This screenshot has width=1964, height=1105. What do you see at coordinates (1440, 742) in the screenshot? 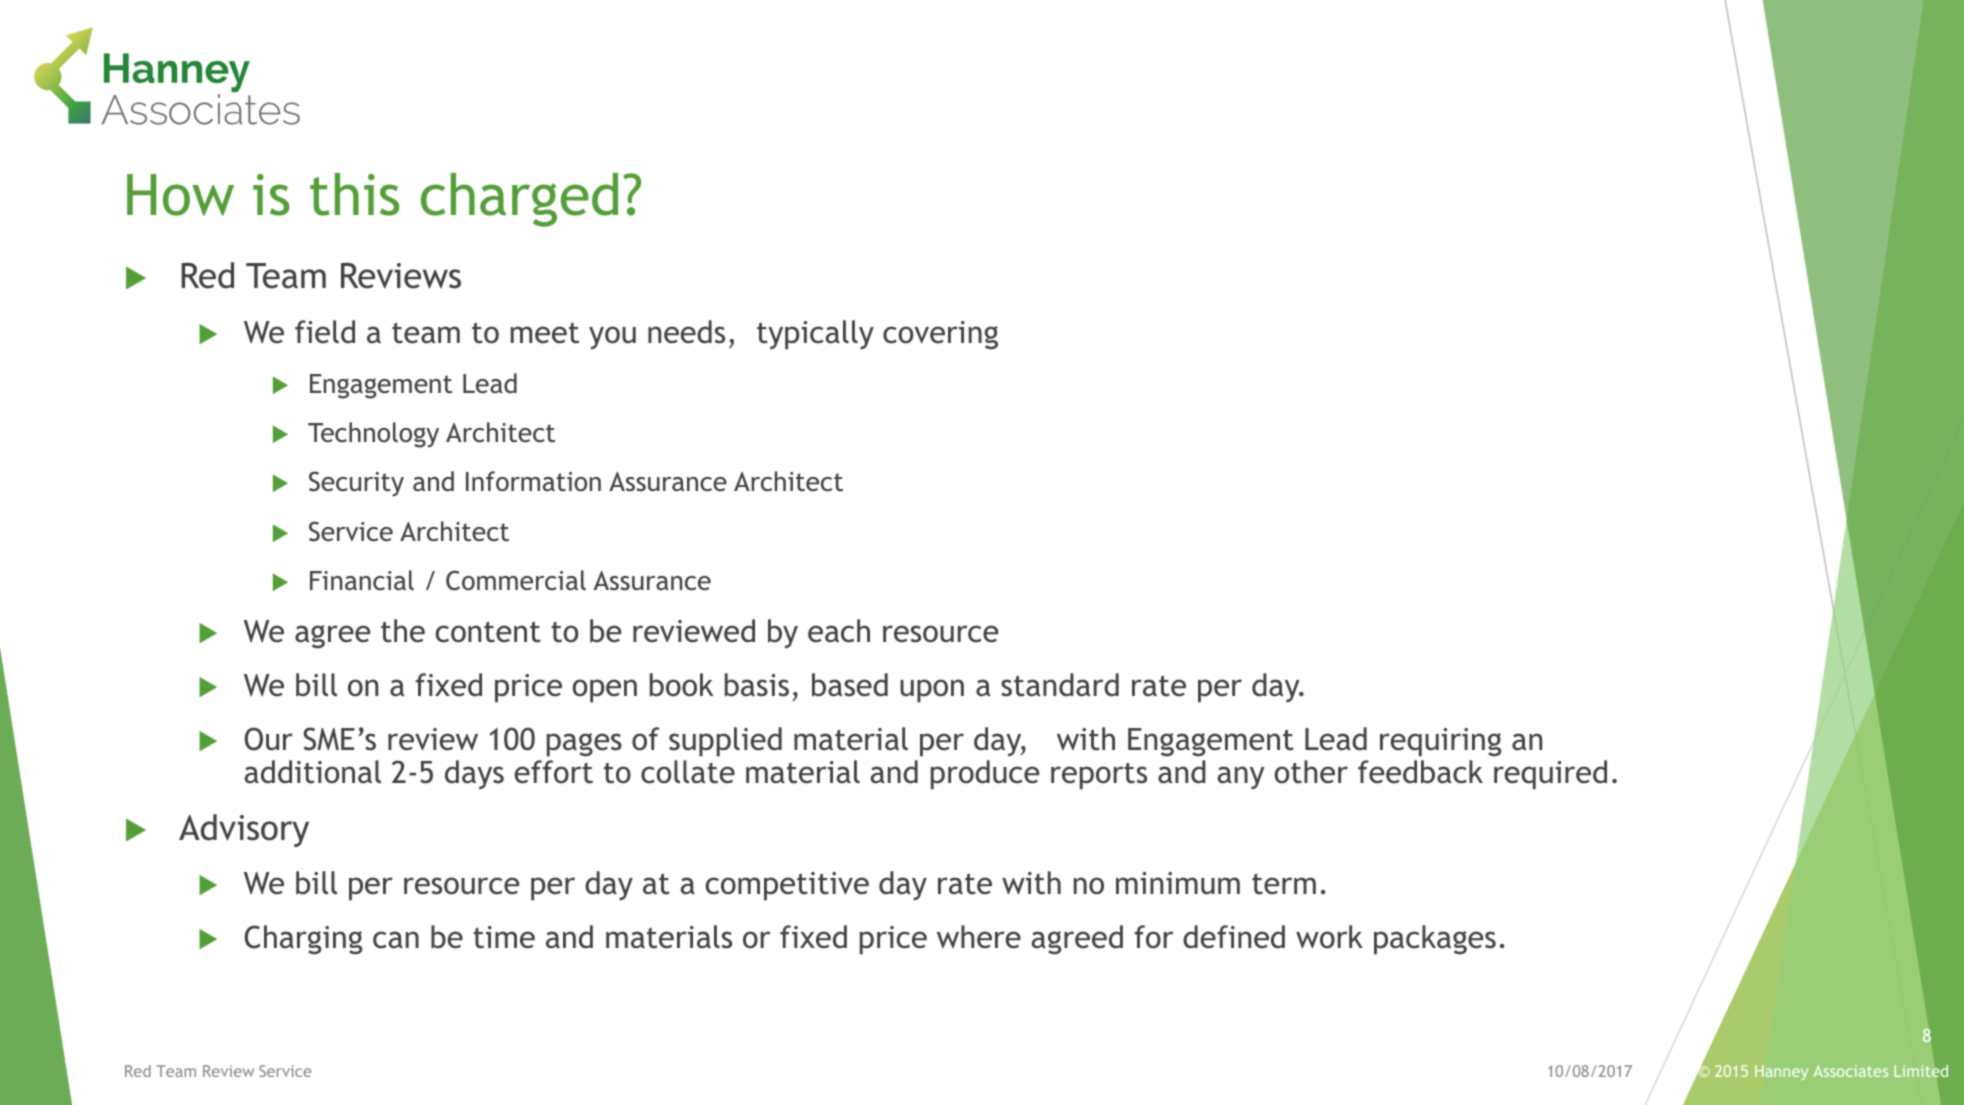
I see `requiring` at bounding box center [1440, 742].
